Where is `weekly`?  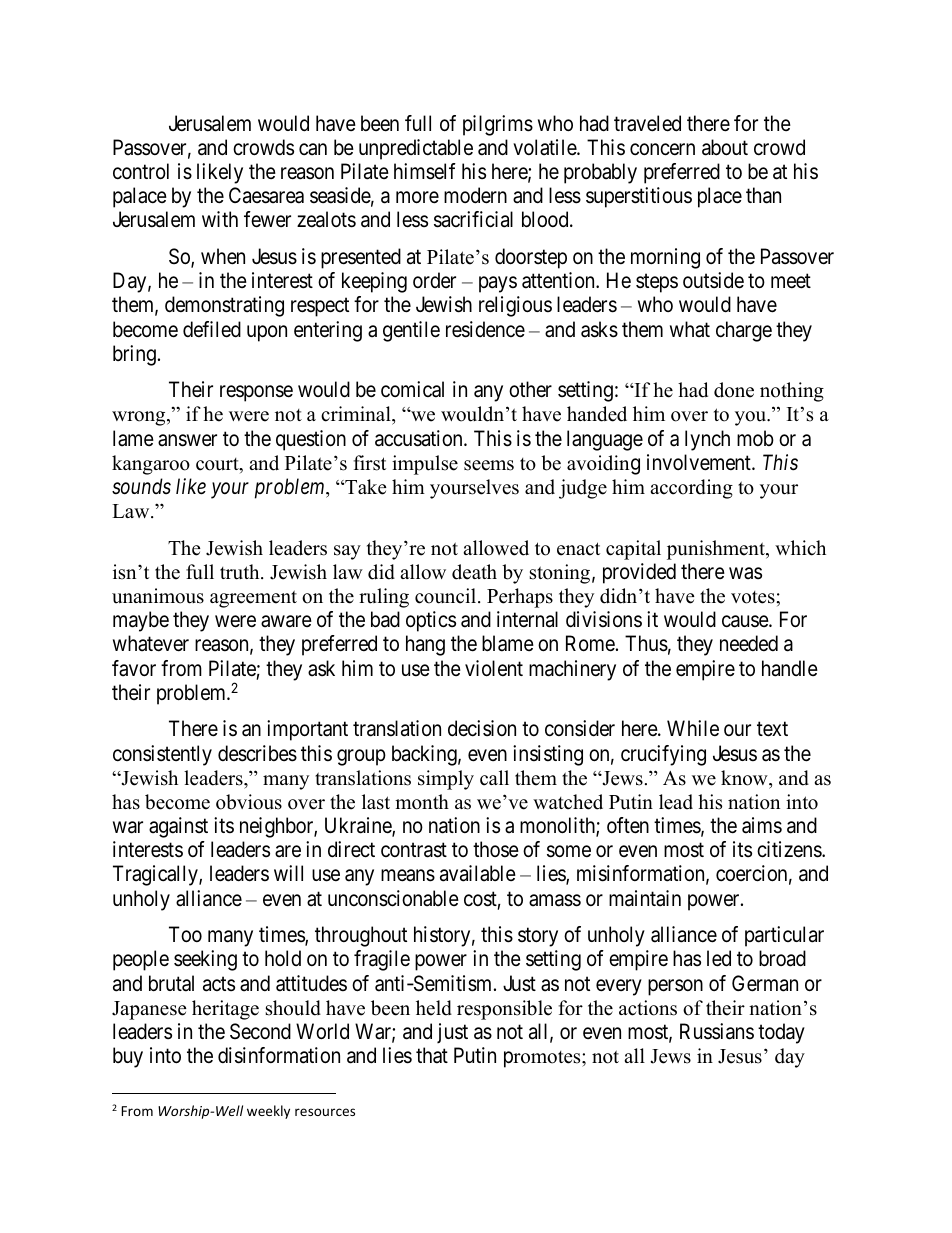
weekly is located at coordinates (268, 1112).
